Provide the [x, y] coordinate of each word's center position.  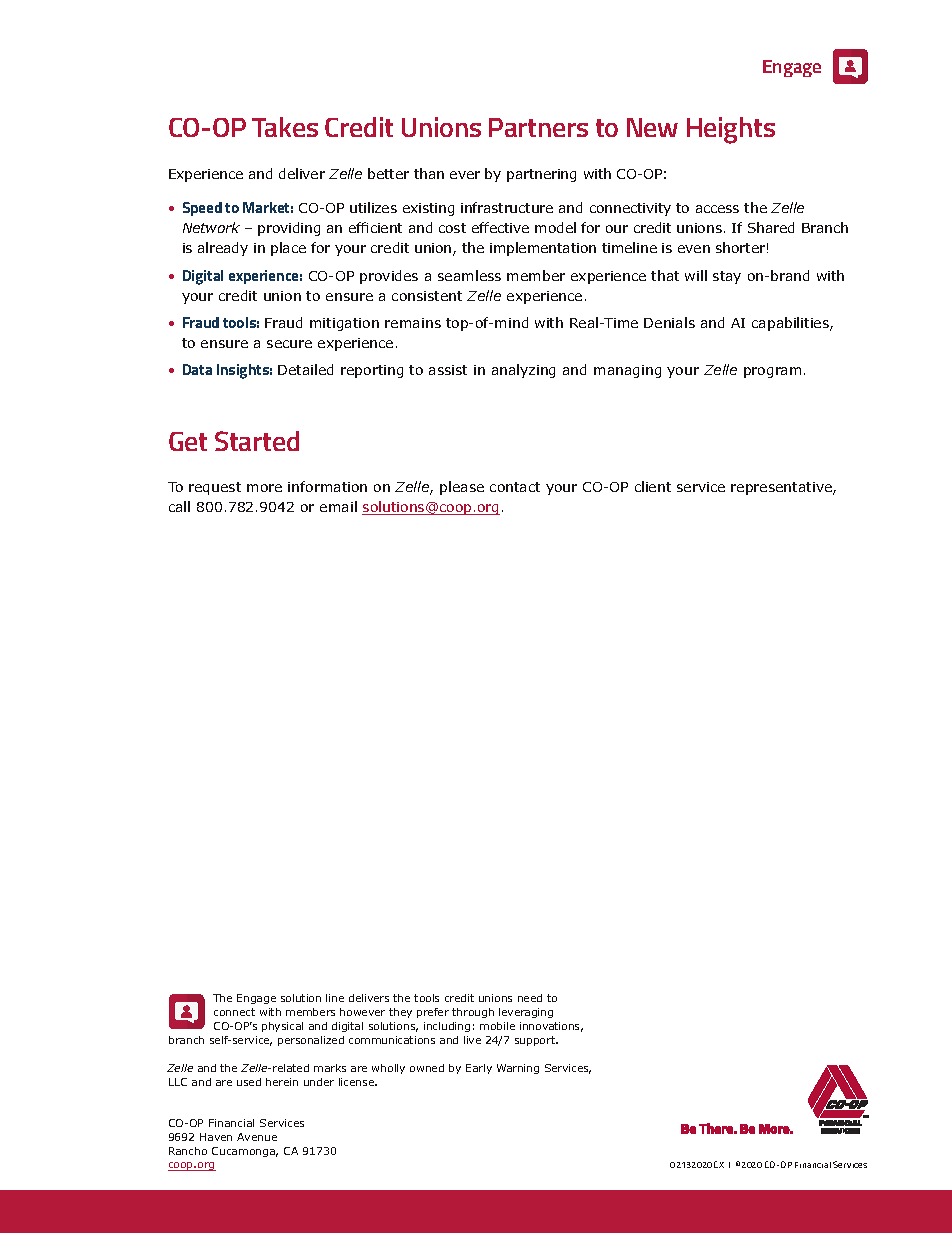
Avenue [257, 1137]
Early [479, 1069]
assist [448, 370]
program [772, 372]
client [653, 486]
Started [257, 441]
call [179, 506]
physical [282, 1027]
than [429, 173]
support [536, 1041]
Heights [731, 130]
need [530, 998]
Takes [285, 127]
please [462, 488]
